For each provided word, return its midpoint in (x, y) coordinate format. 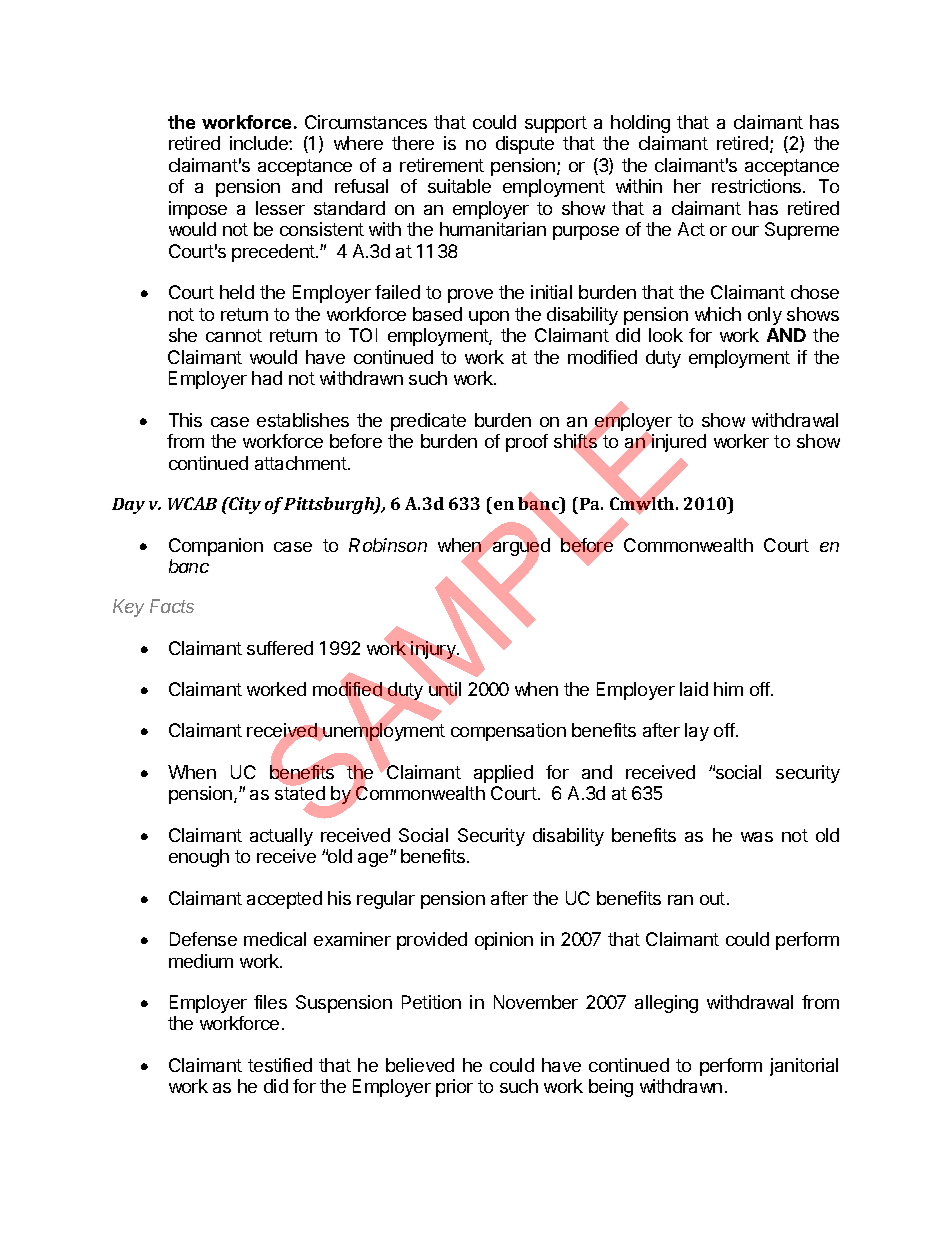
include (260, 143)
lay (697, 732)
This (185, 420)
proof (527, 443)
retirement (442, 165)
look (666, 335)
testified (280, 1065)
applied (503, 774)
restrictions (758, 186)
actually (281, 837)
